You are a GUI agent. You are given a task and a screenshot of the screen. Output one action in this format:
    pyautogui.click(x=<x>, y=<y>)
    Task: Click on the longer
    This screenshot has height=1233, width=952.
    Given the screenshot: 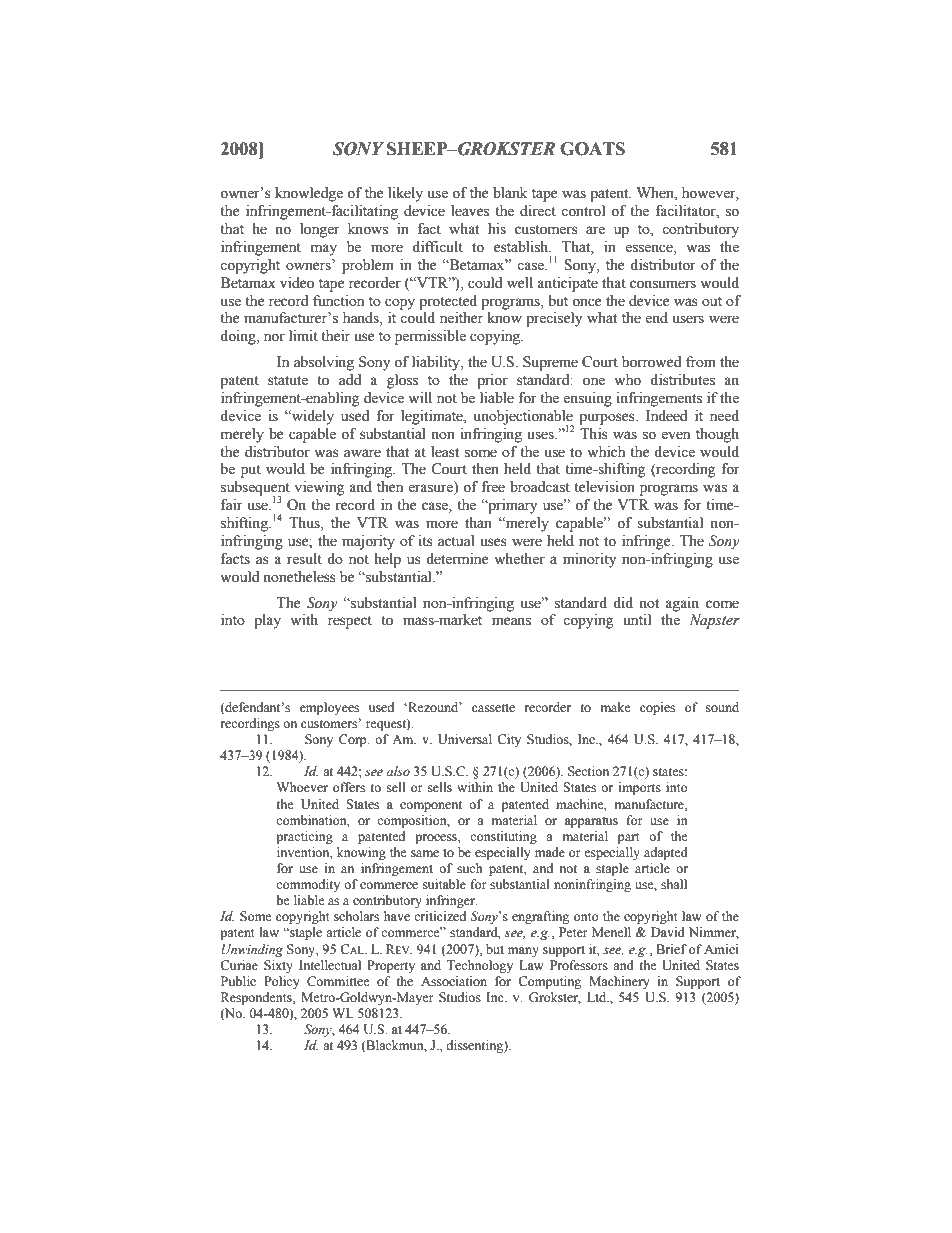 What is the action you would take?
    pyautogui.click(x=320, y=230)
